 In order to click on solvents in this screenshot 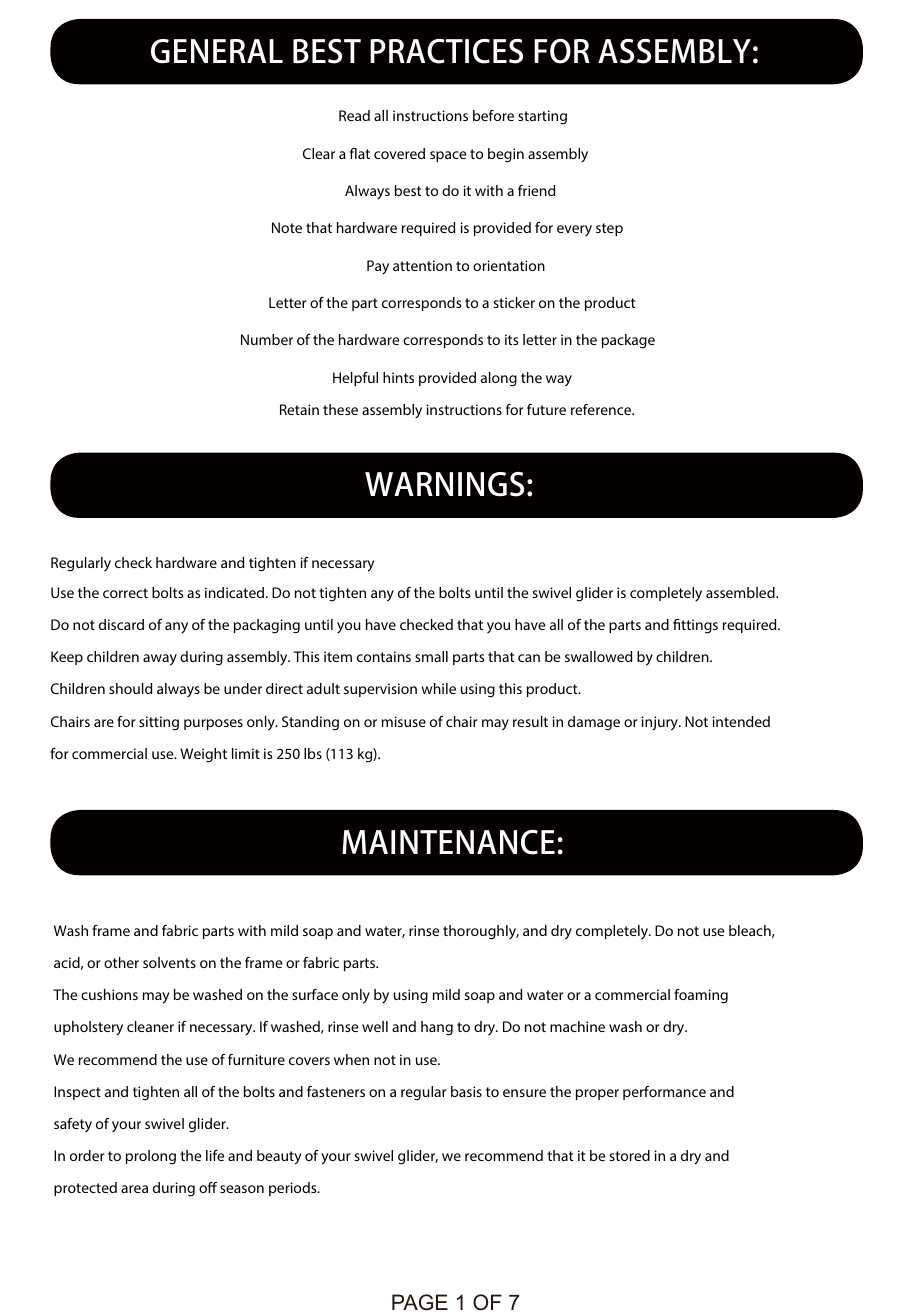, I will do `click(169, 962)`.
